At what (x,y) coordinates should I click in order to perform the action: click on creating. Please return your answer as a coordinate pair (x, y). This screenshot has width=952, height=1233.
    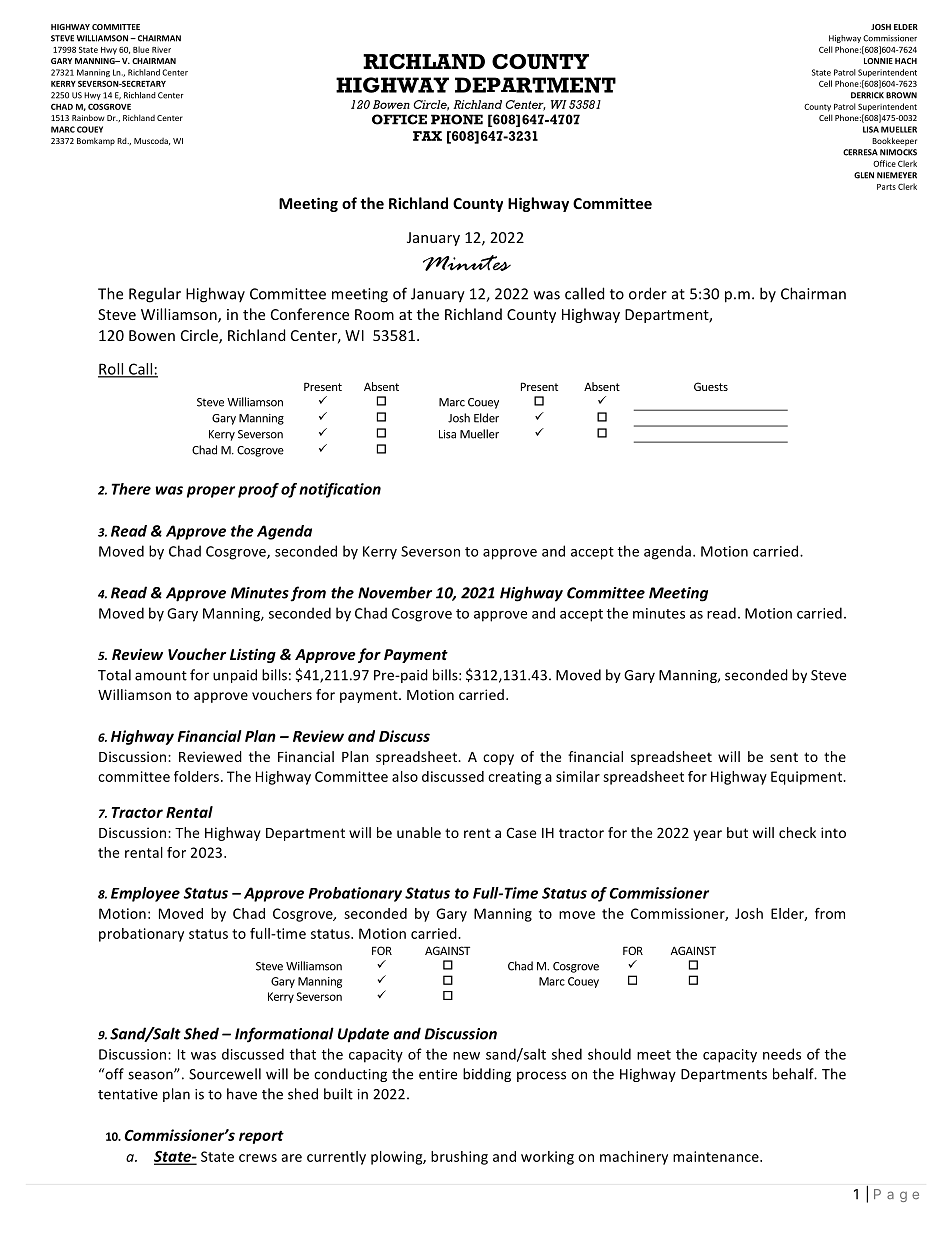
    Looking at the image, I should click on (514, 778).
